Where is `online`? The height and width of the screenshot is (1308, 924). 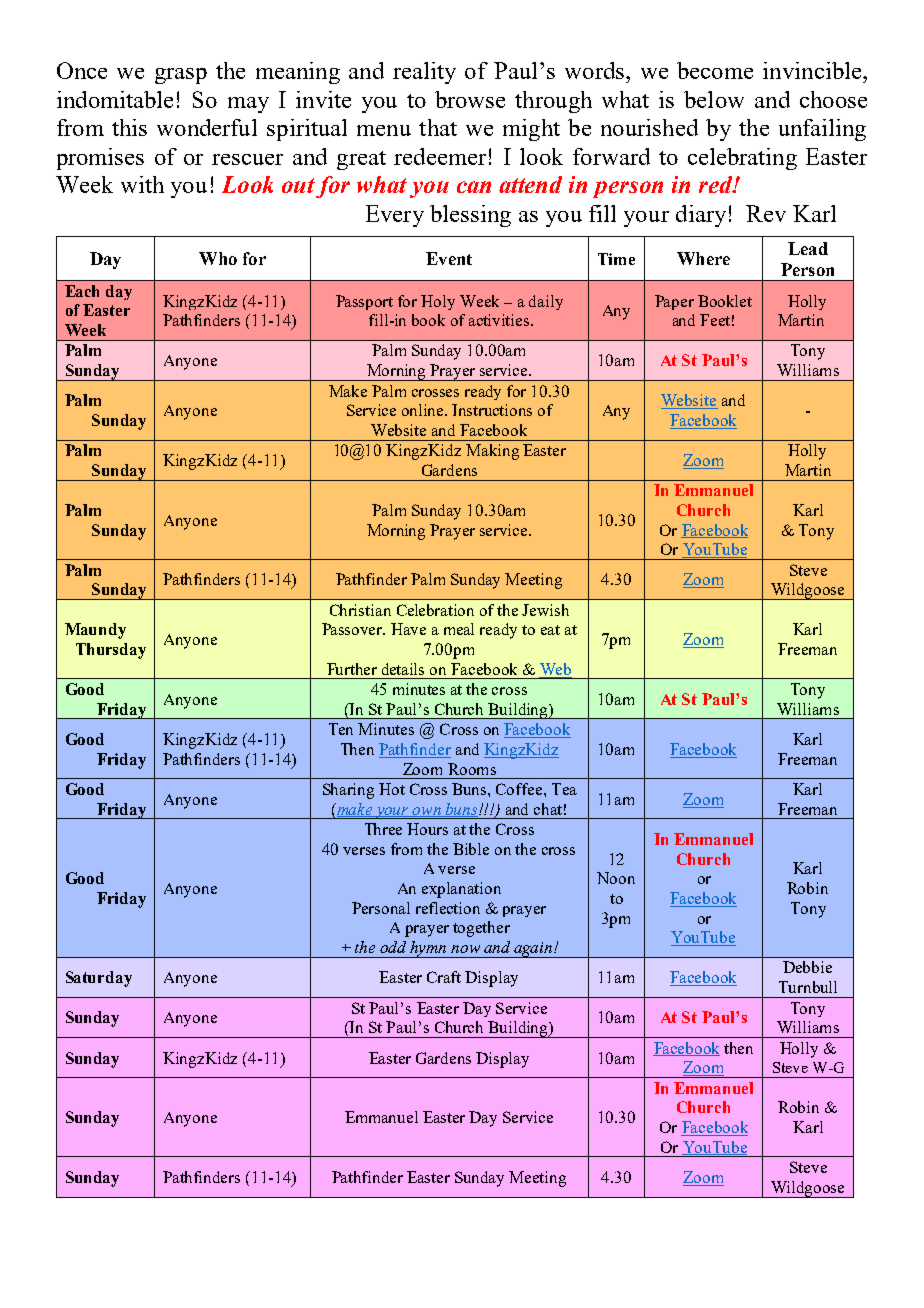
online is located at coordinates (424, 410).
